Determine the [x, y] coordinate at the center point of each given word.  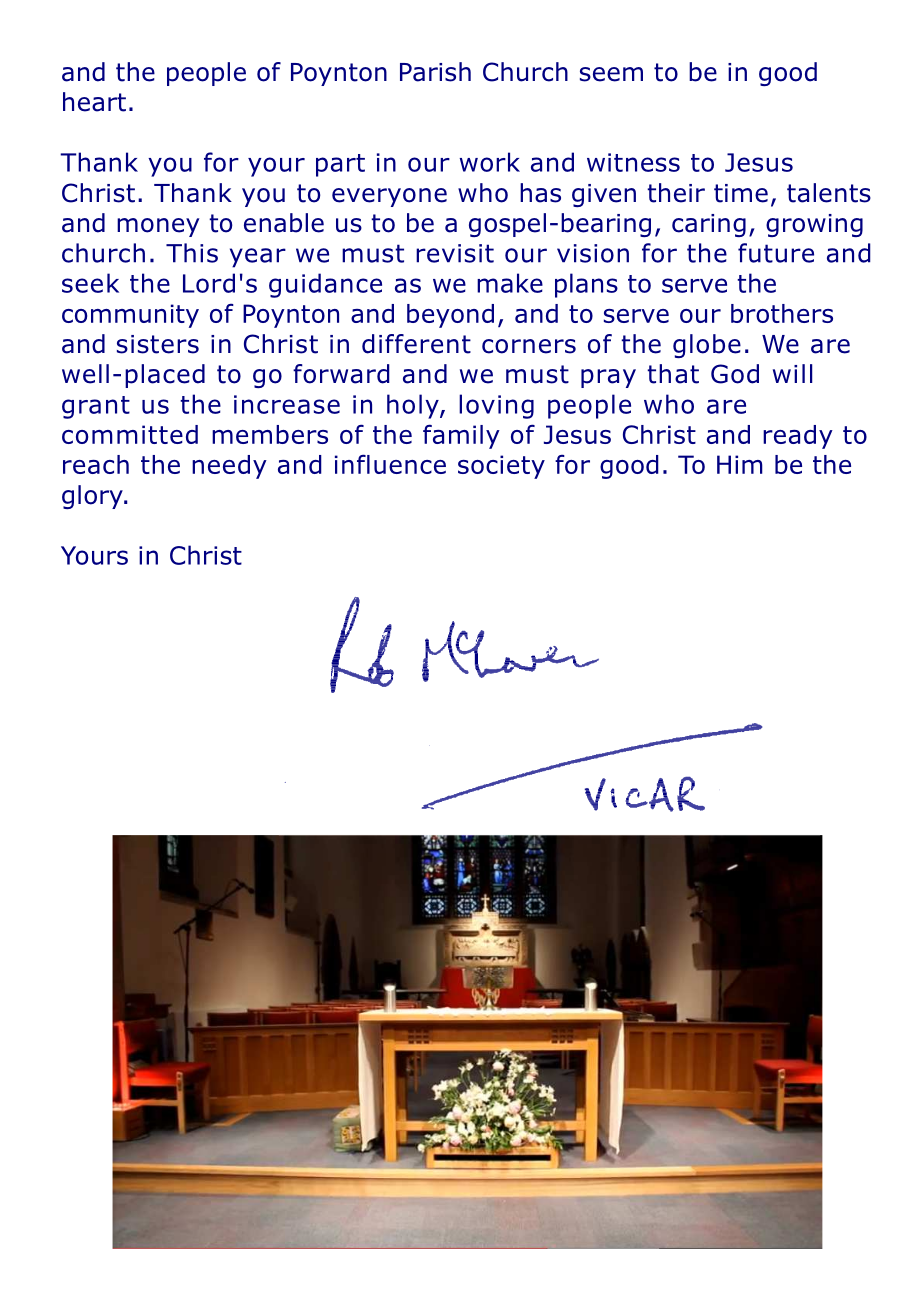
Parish [435, 72]
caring [709, 225]
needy [229, 467]
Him [740, 464]
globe [707, 346]
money [158, 227]
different [416, 344]
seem [611, 74]
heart [94, 102]
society [501, 467]
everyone [389, 197]
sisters [158, 344]
